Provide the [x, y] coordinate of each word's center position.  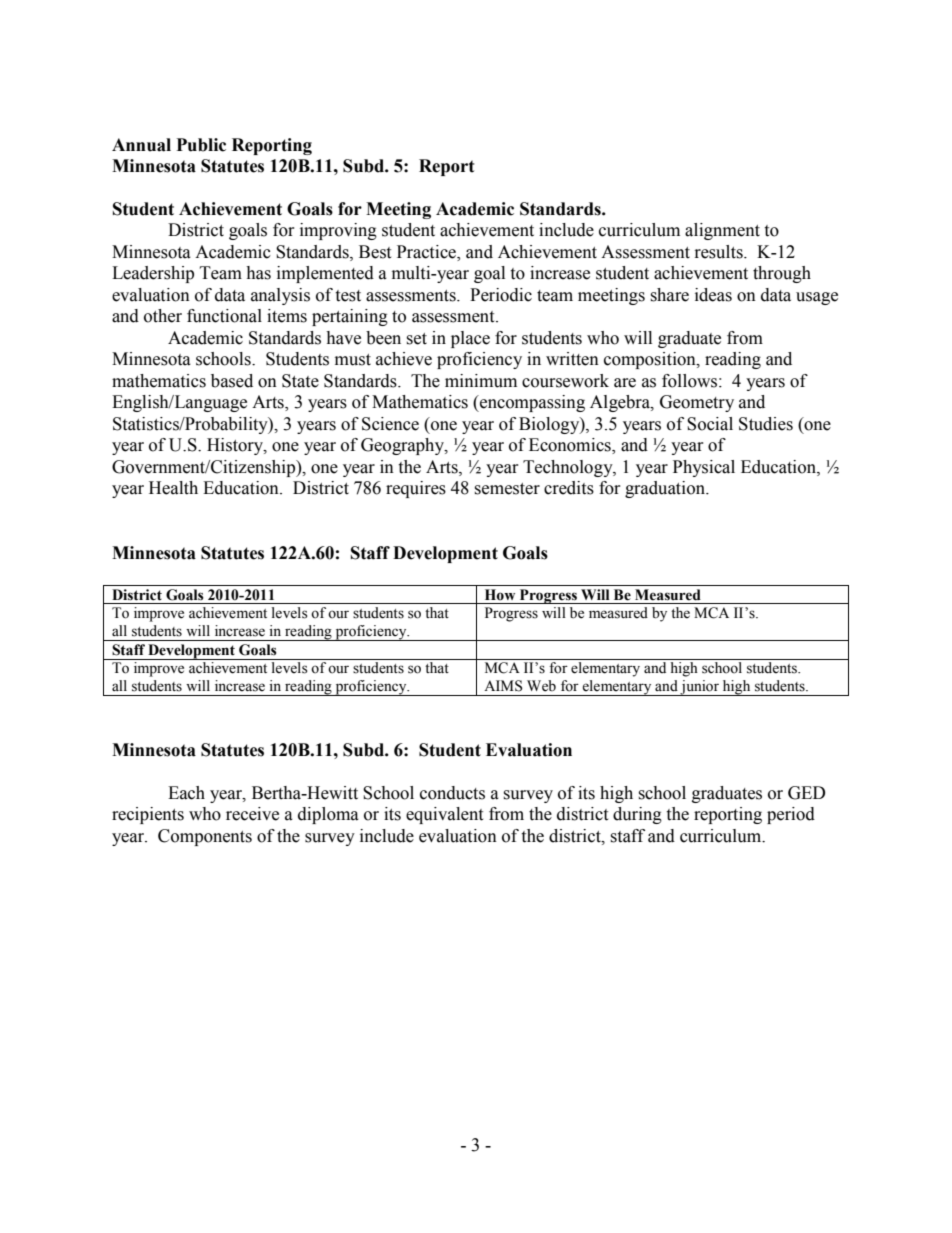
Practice [427, 253]
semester [507, 489]
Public [201, 145]
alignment [722, 231]
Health [173, 488]
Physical [704, 468]
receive [252, 814]
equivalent [444, 815]
